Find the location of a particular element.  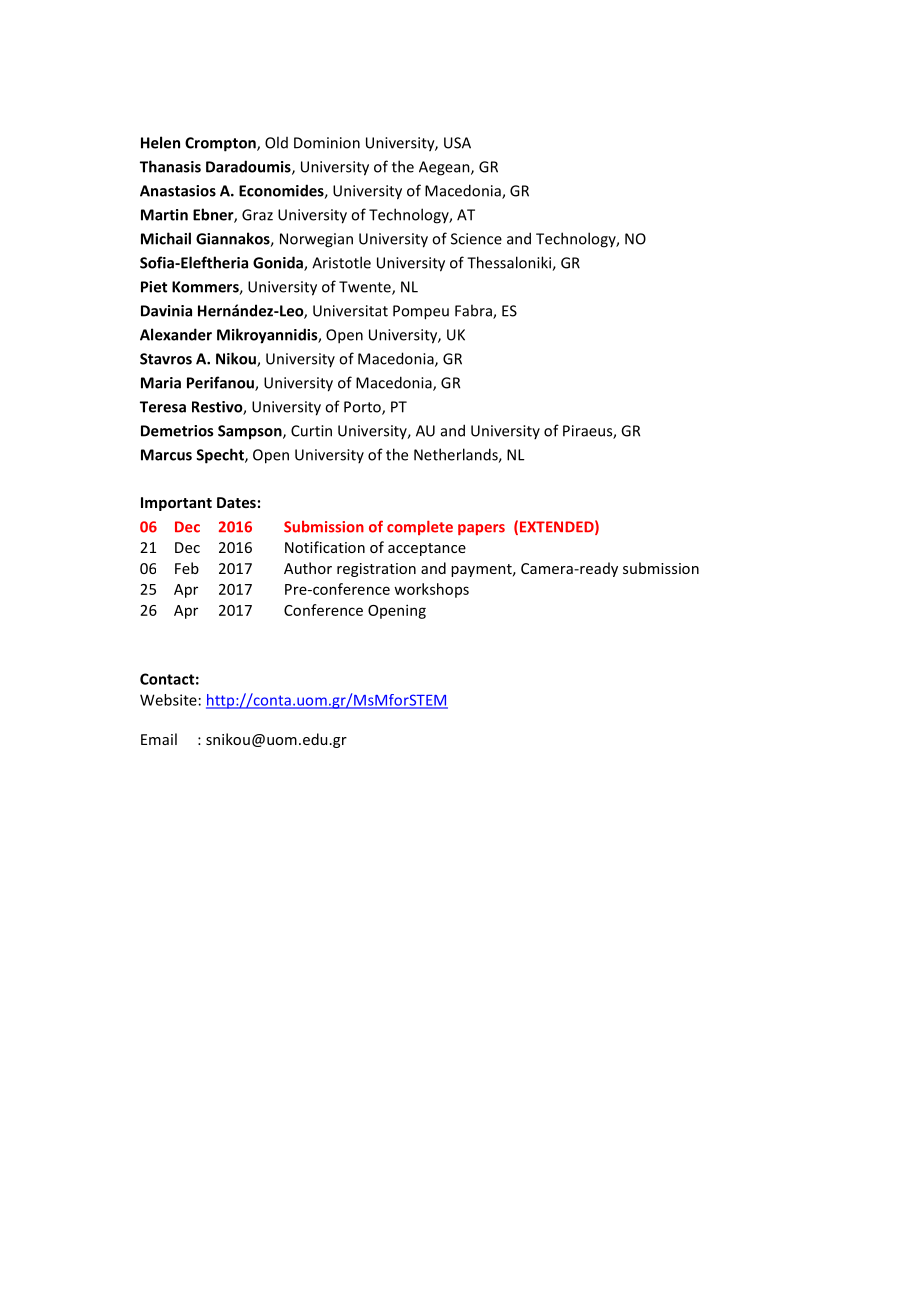

workshops is located at coordinates (431, 590).
